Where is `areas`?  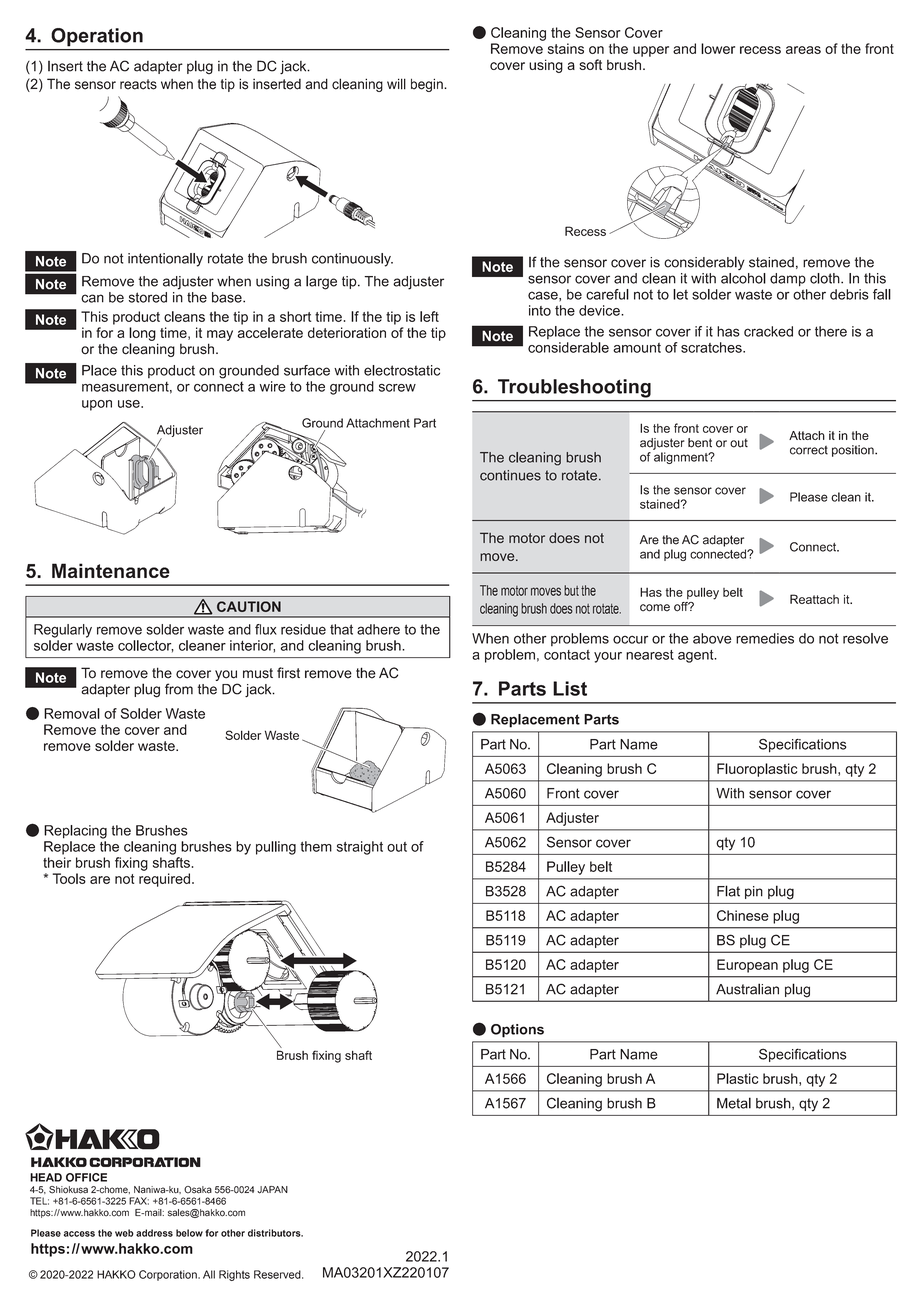
areas is located at coordinates (803, 50).
